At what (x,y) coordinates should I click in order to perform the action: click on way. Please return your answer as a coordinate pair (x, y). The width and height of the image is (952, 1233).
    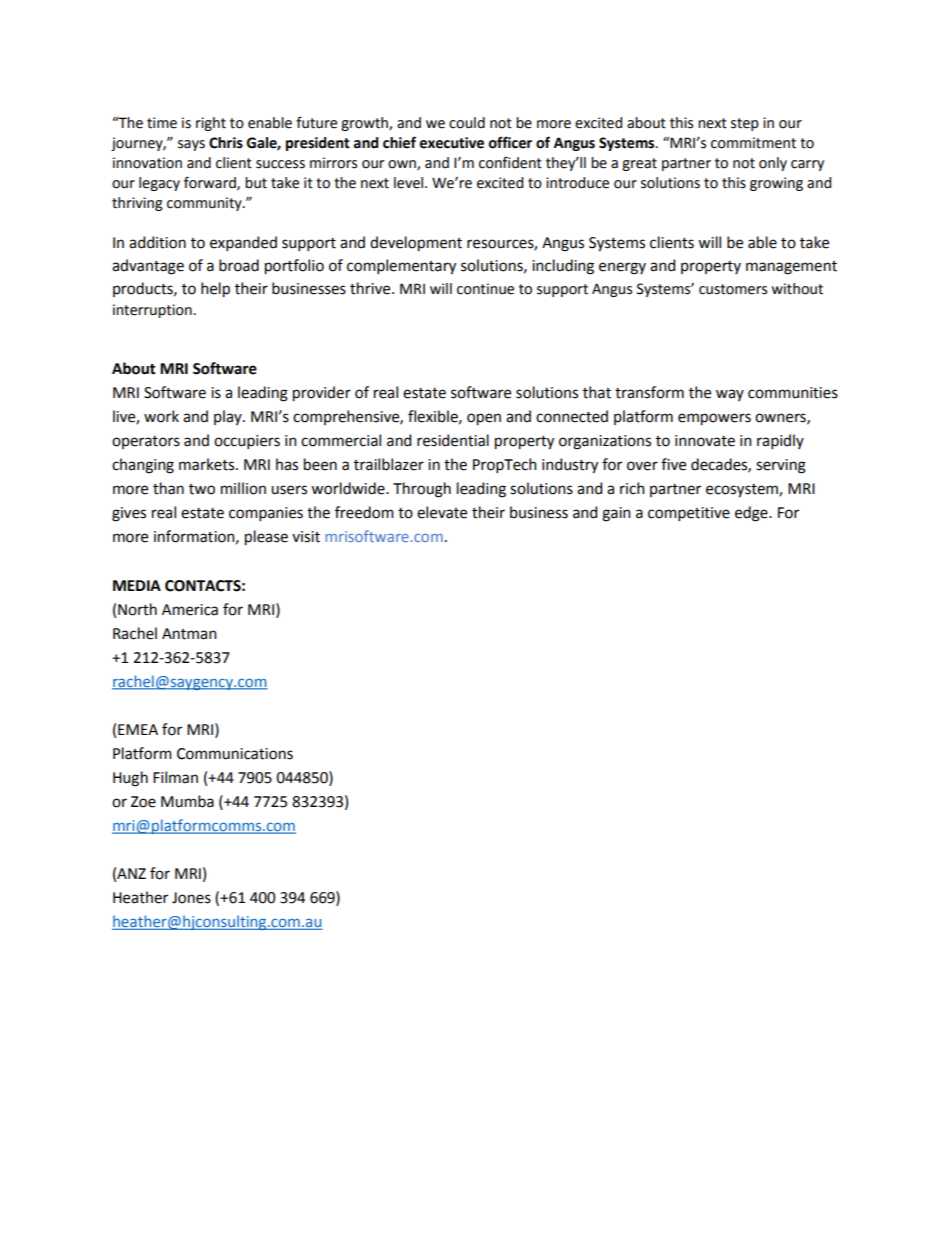
    Looking at the image, I should click on (730, 395).
